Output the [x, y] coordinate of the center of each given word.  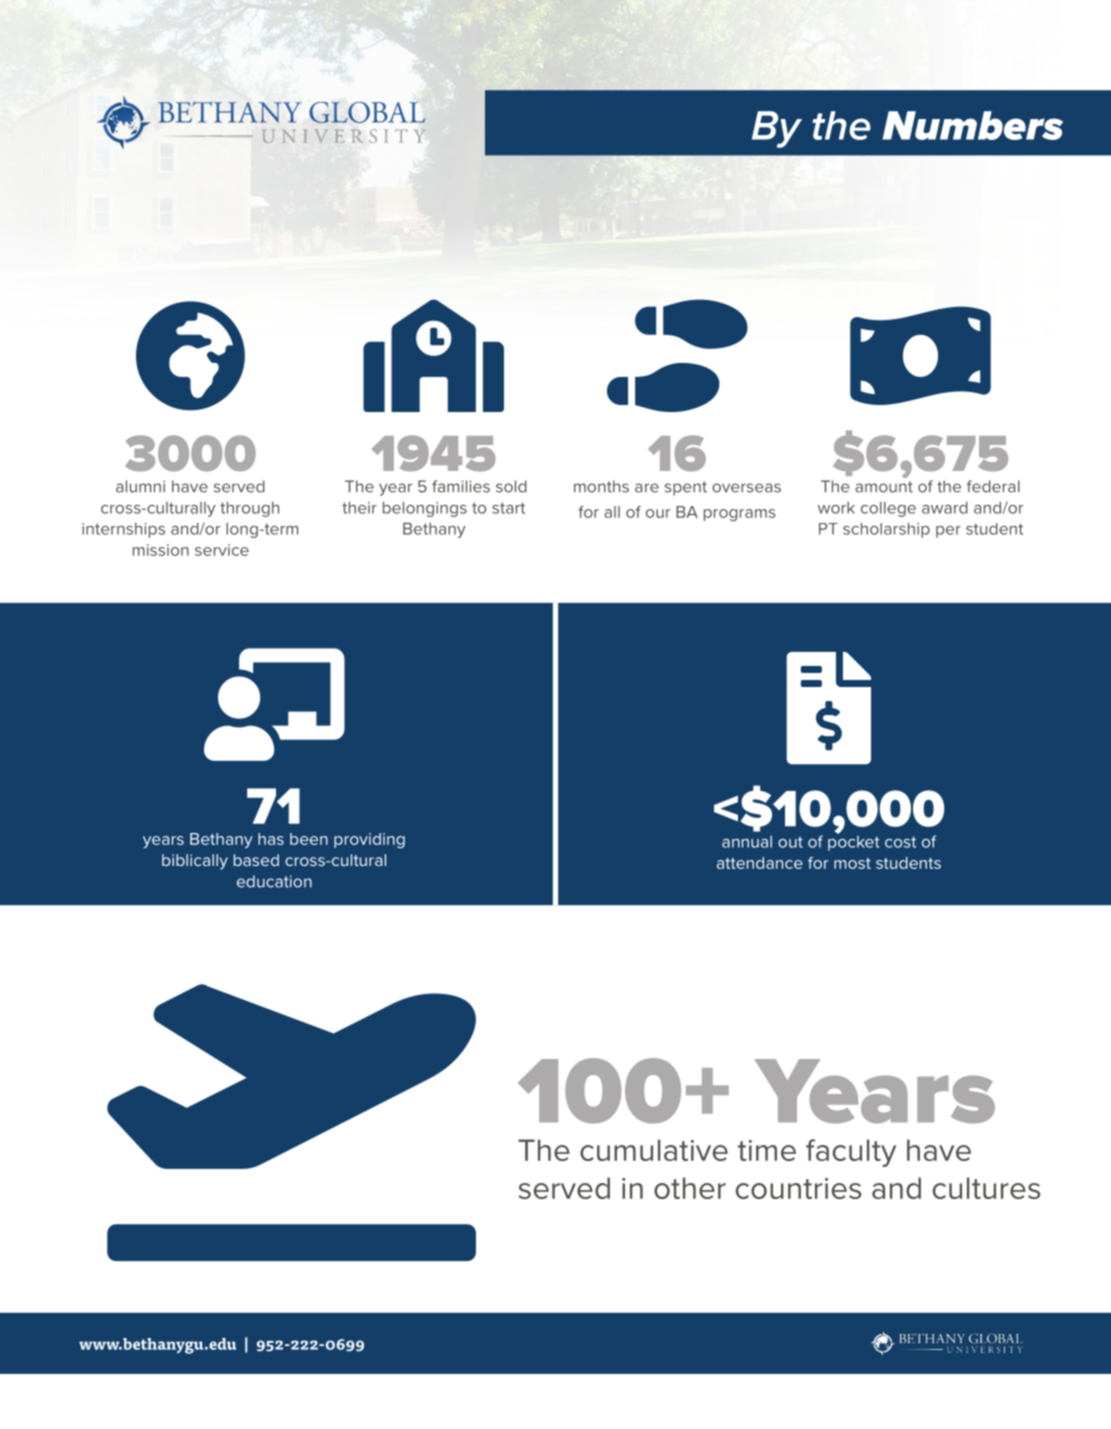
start [508, 508]
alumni [140, 486]
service [222, 550]
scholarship [886, 530]
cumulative [654, 1150]
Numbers [972, 125]
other [690, 1188]
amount [884, 487]
